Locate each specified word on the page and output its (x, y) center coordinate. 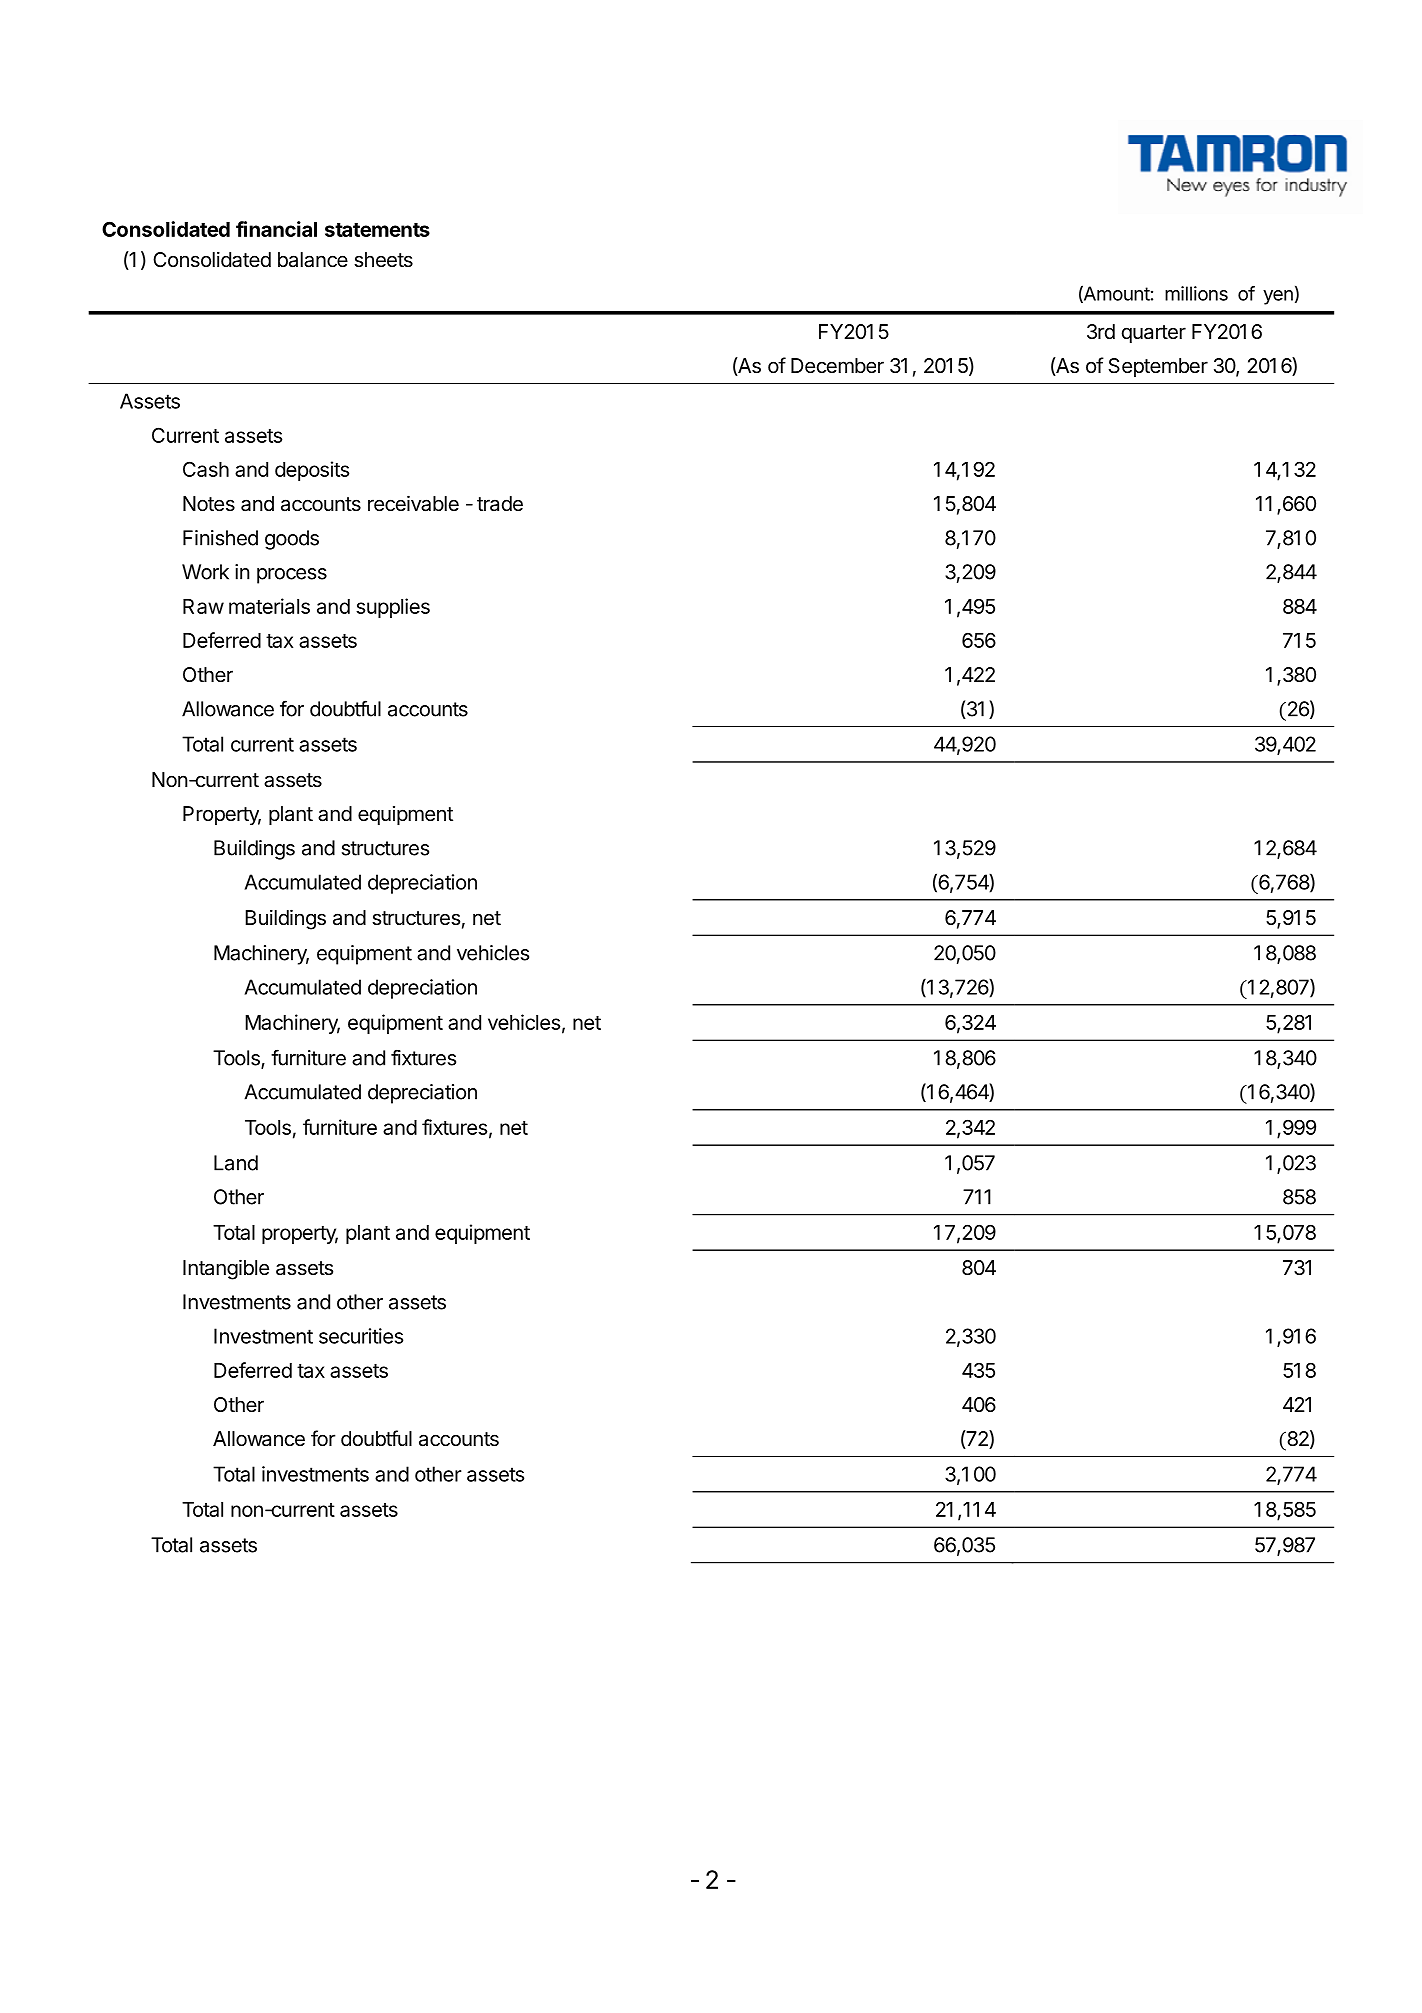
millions (1196, 293)
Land (236, 1163)
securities (361, 1336)
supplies (393, 608)
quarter (1154, 334)
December (837, 366)
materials (269, 606)
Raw (203, 606)
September (1158, 367)
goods (292, 540)
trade (500, 504)
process (292, 576)
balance (313, 260)
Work (205, 572)
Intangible (226, 1269)
